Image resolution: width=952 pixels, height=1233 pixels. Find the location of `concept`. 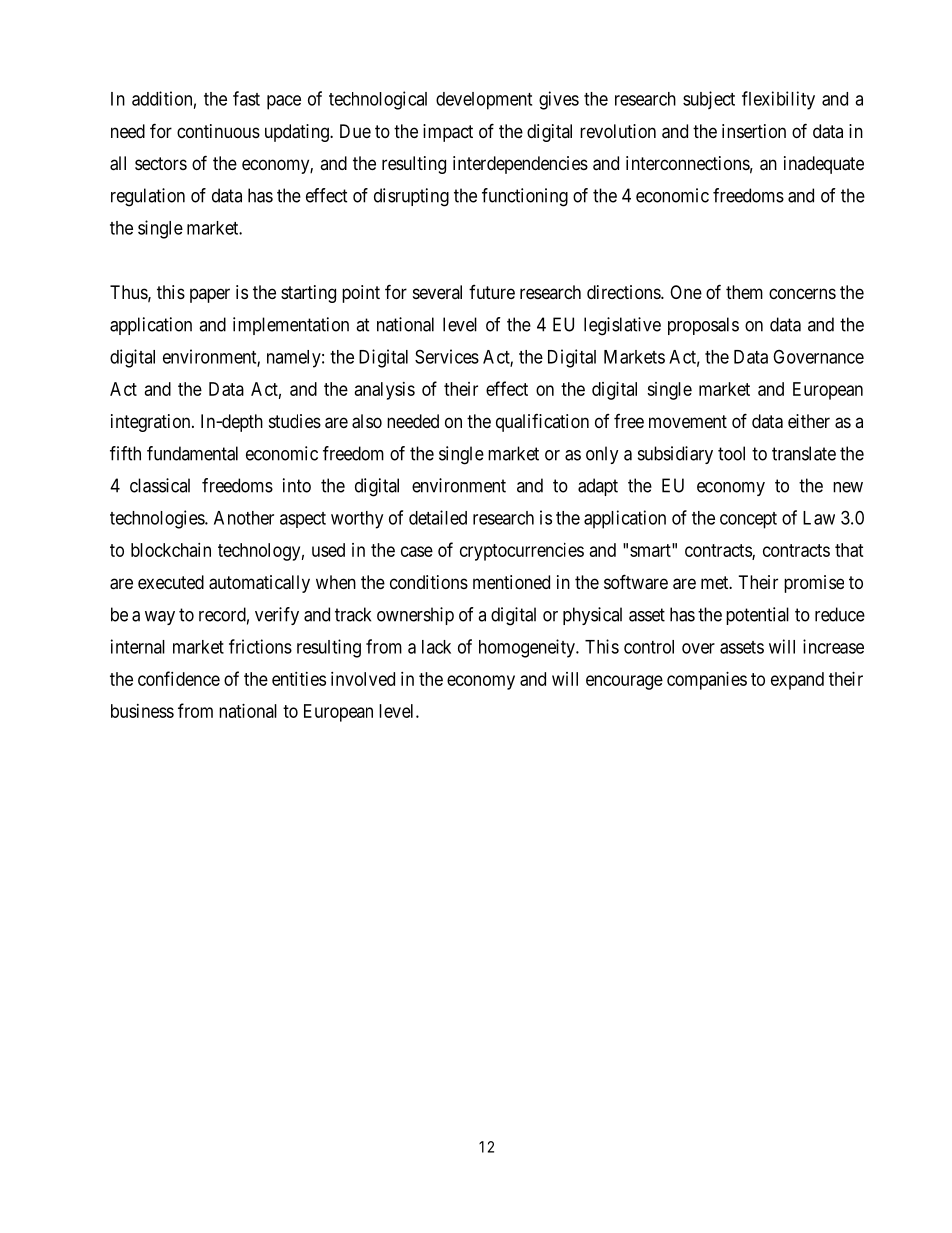

concept is located at coordinates (748, 520).
